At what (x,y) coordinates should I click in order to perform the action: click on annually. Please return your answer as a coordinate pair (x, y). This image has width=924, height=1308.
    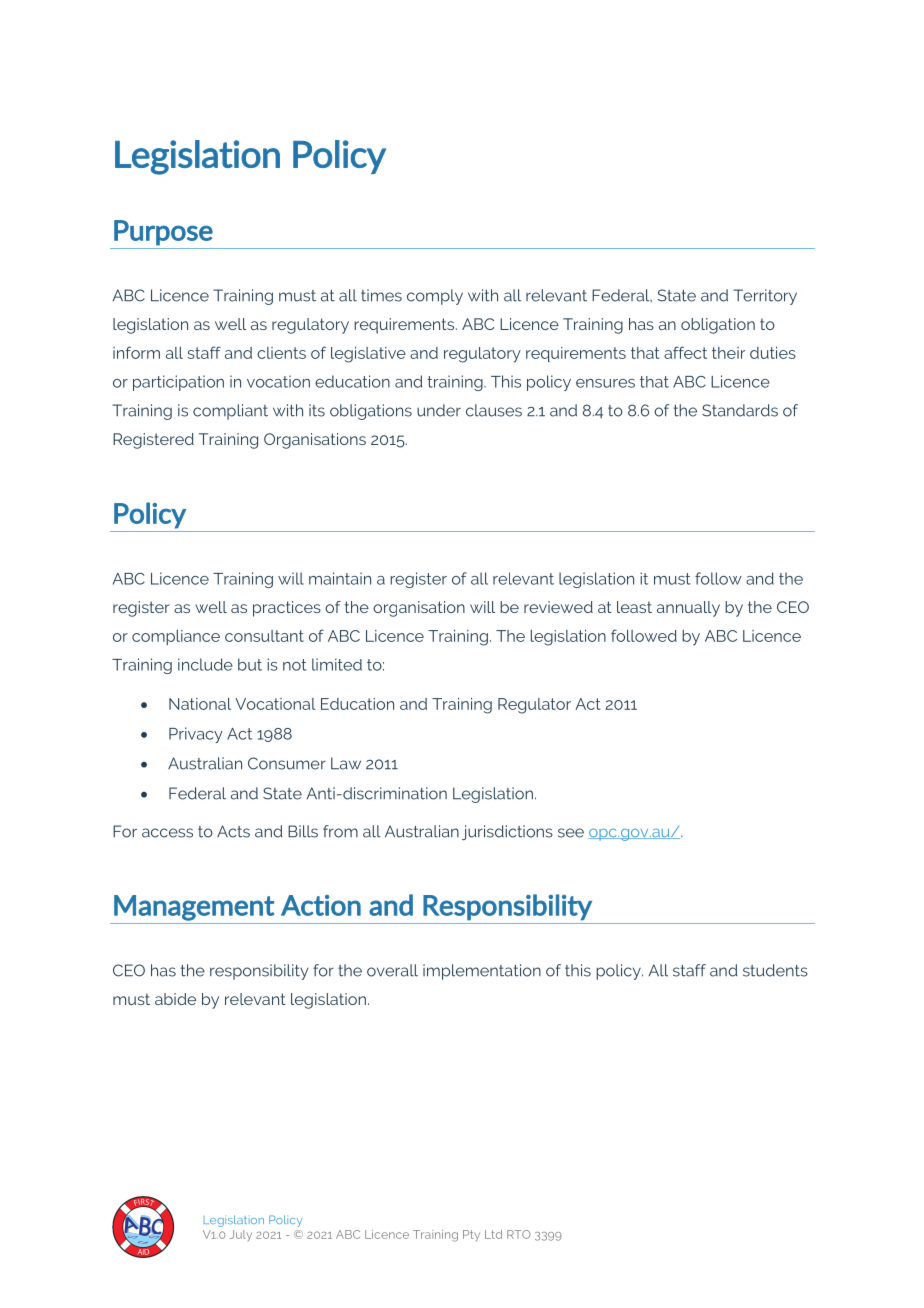
    Looking at the image, I should click on (688, 609).
